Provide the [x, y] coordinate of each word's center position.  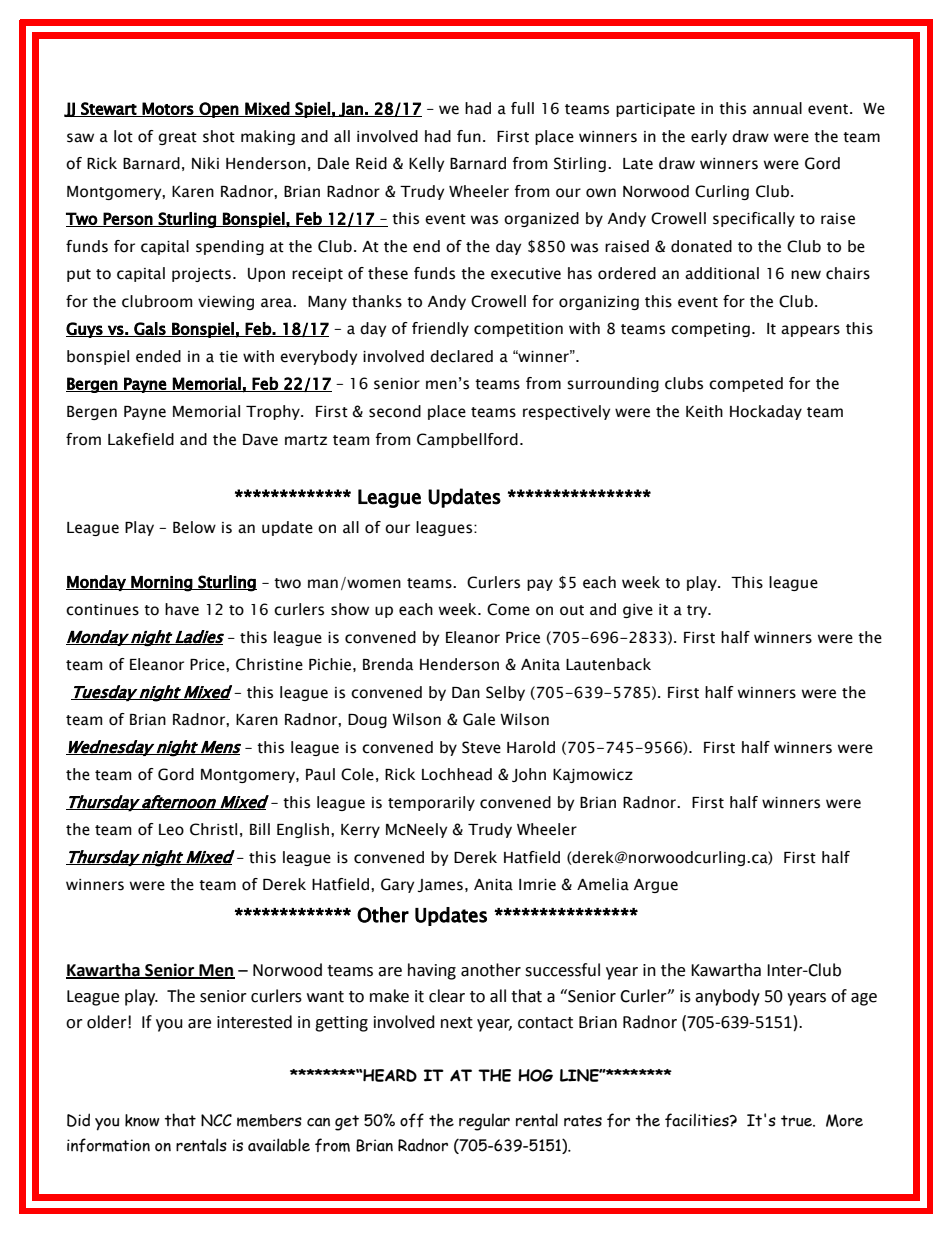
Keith [704, 411]
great [177, 138]
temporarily [431, 803]
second [395, 411]
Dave [260, 440]
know [142, 1120]
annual [777, 108]
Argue [656, 886]
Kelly [426, 164]
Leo [171, 830]
